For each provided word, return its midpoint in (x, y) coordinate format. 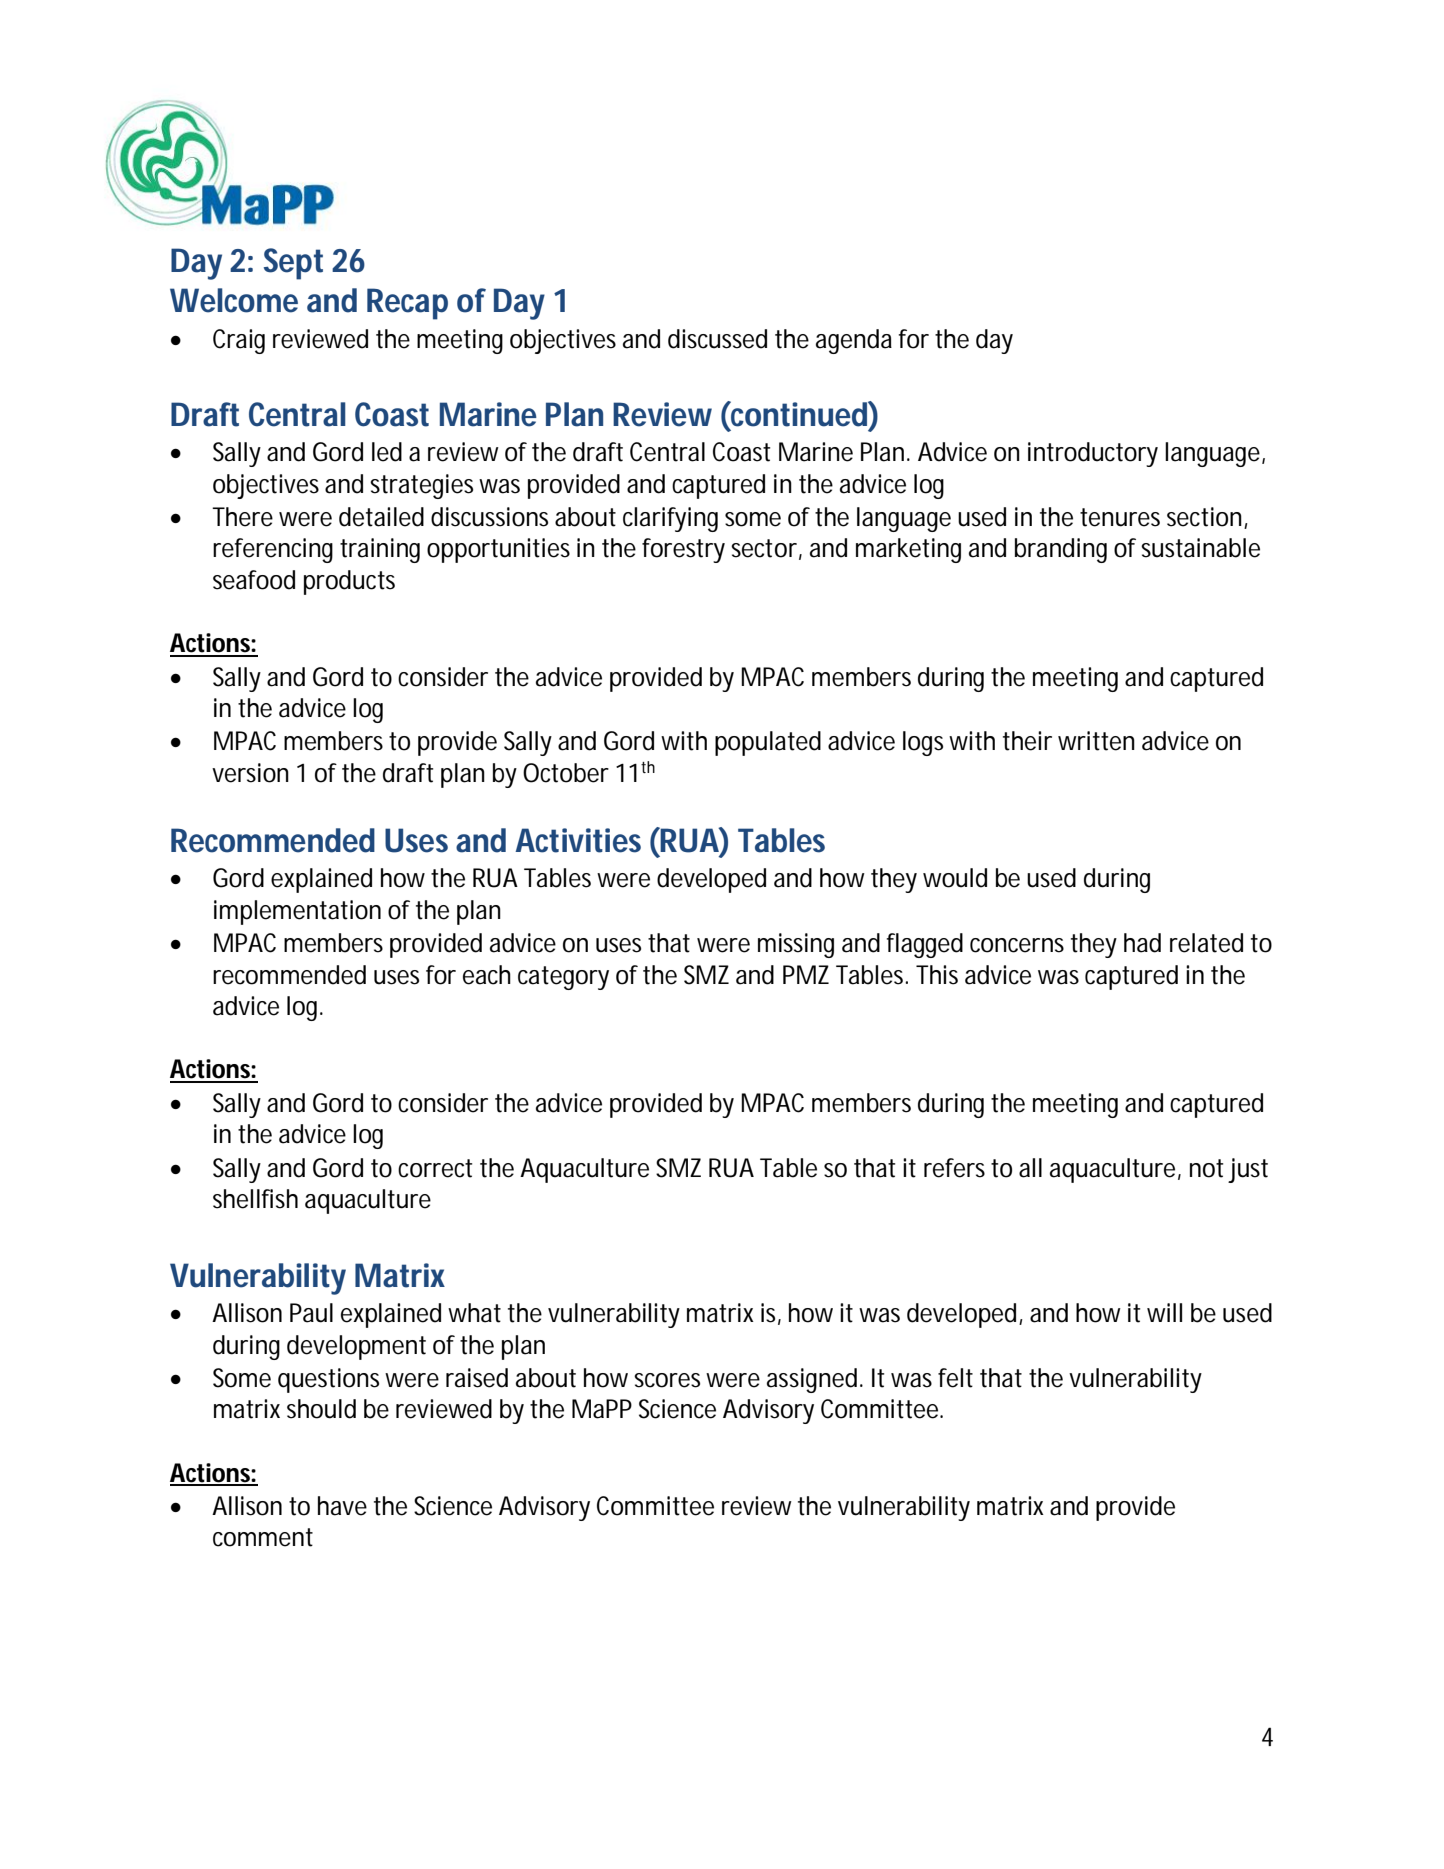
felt (955, 1378)
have (342, 1506)
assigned (812, 1380)
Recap (407, 304)
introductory (1093, 454)
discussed (717, 339)
